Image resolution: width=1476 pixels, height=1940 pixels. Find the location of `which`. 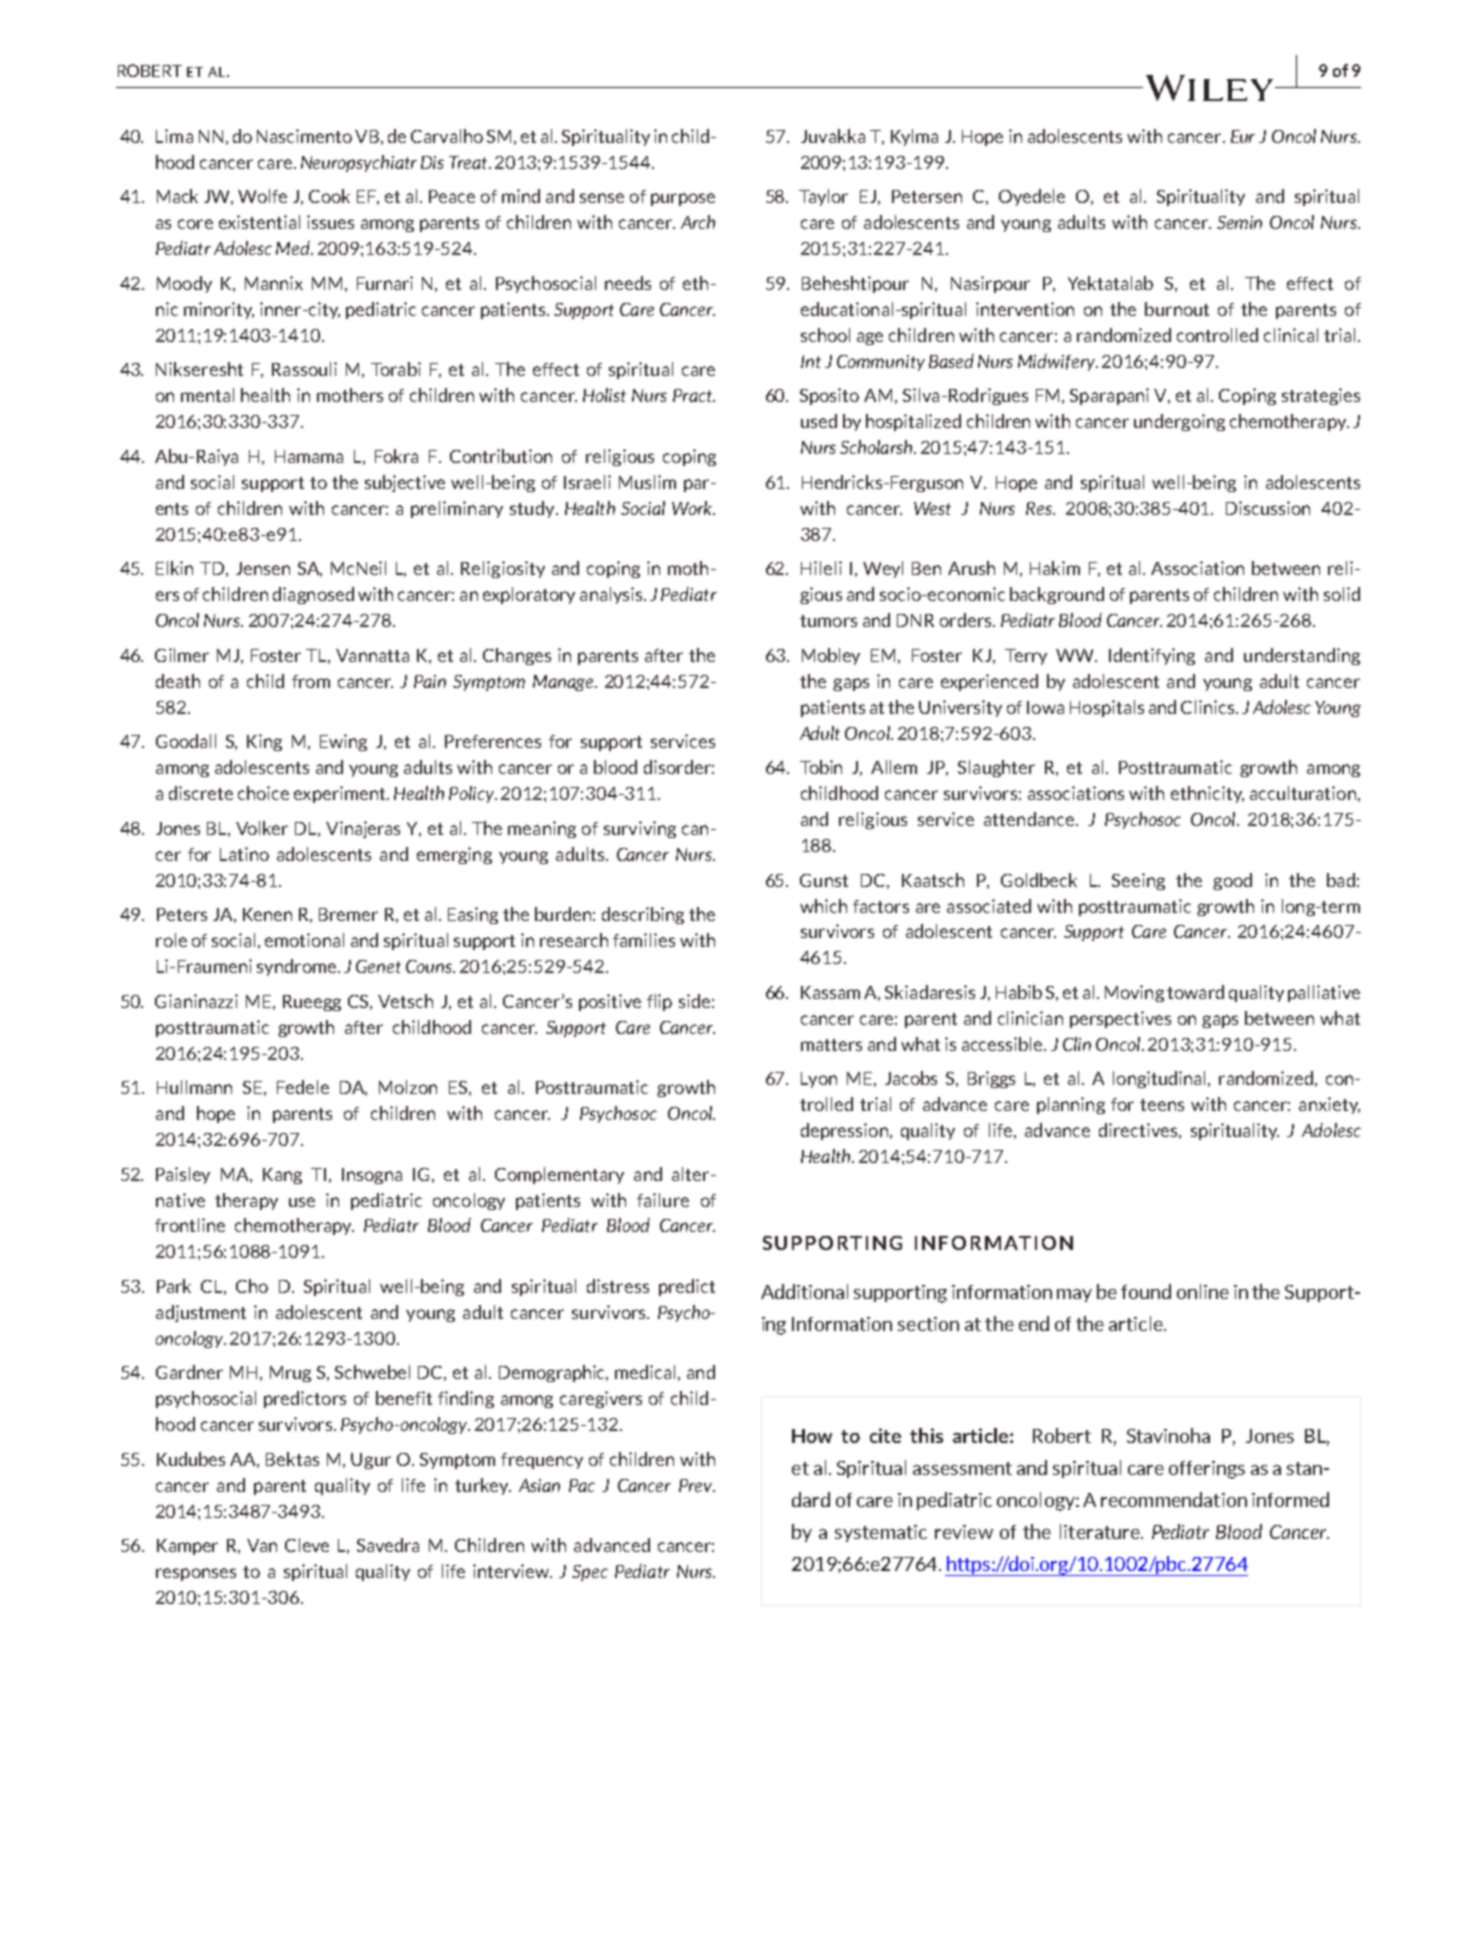

which is located at coordinates (823, 906).
